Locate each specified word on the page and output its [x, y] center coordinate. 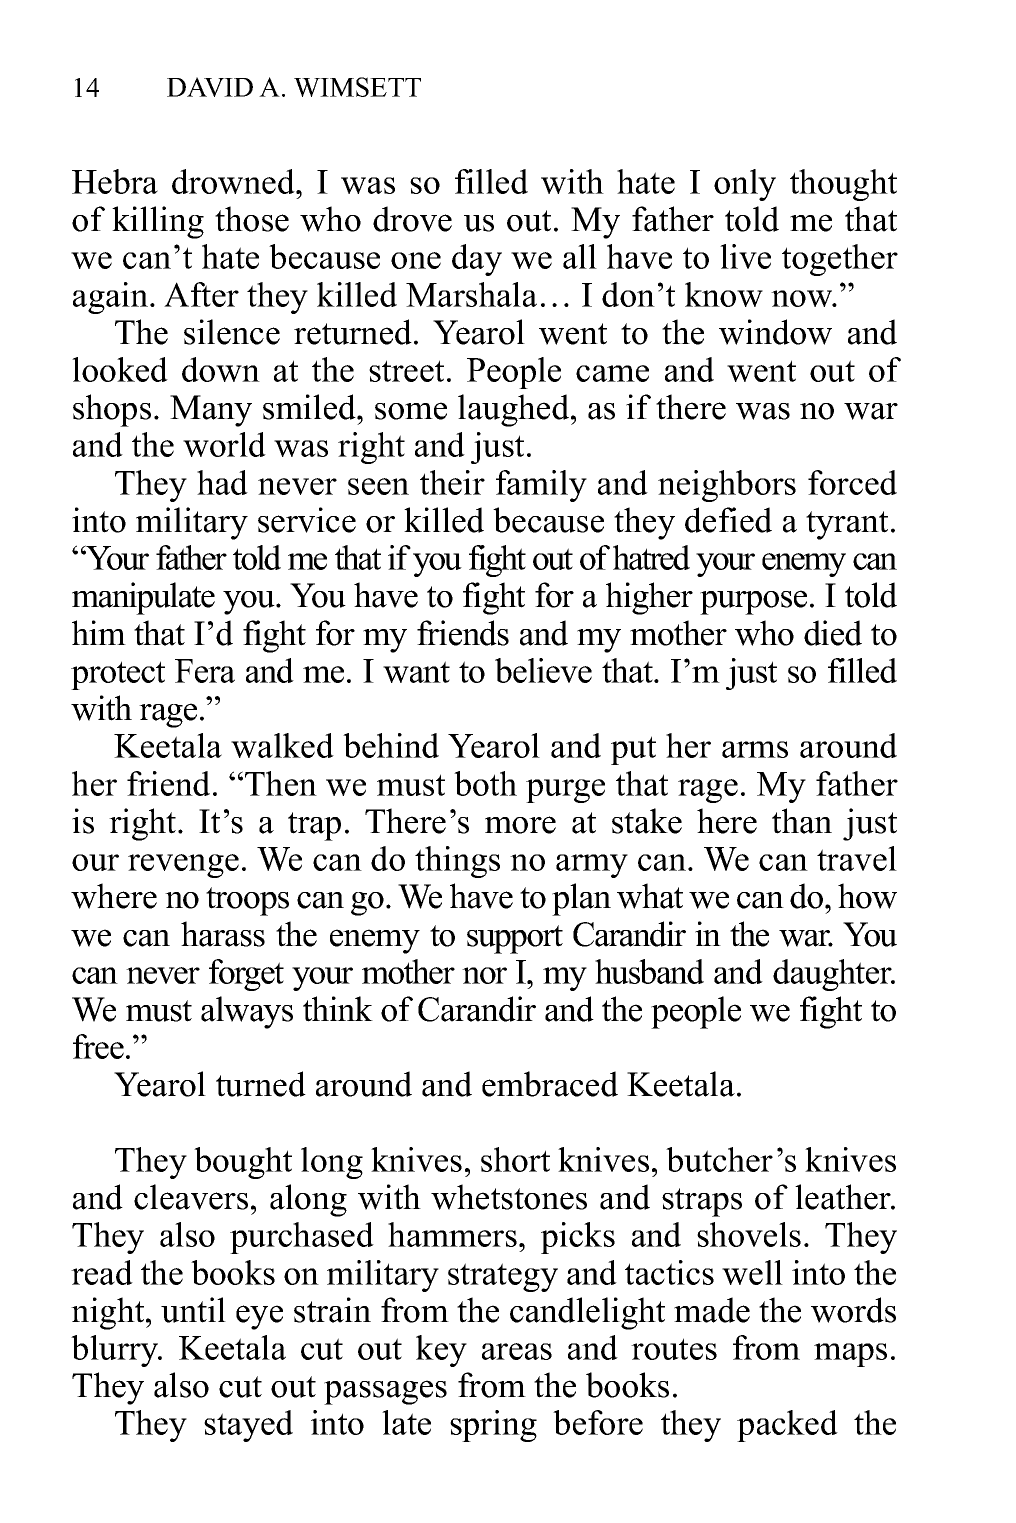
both [485, 783]
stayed [248, 1426]
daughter [833, 975]
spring [493, 1426]
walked [282, 745]
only [745, 185]
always [247, 1012]
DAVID [210, 87]
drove [412, 219]
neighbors [727, 486]
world [224, 444]
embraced [550, 1084]
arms [755, 749]
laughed [515, 410]
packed [787, 1426]
